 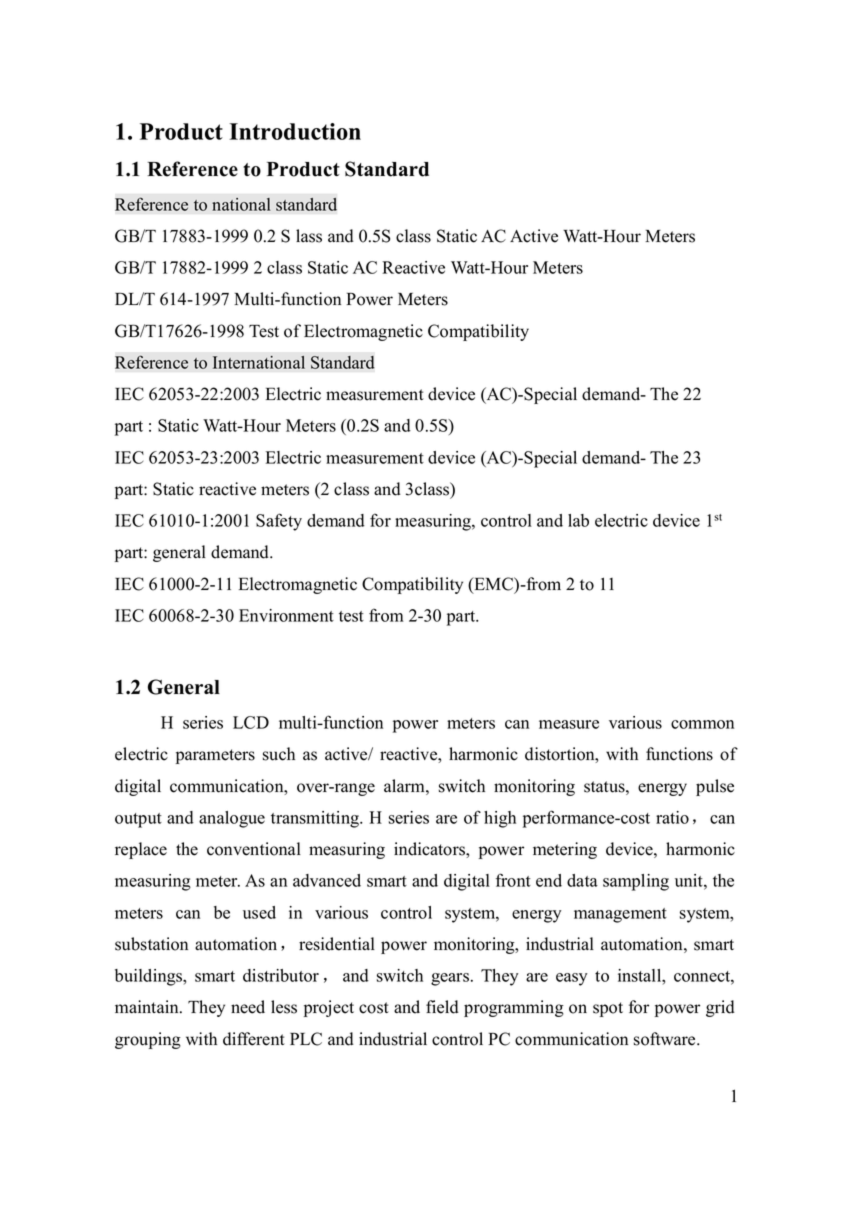 I want to click on field, so click(x=442, y=1007).
